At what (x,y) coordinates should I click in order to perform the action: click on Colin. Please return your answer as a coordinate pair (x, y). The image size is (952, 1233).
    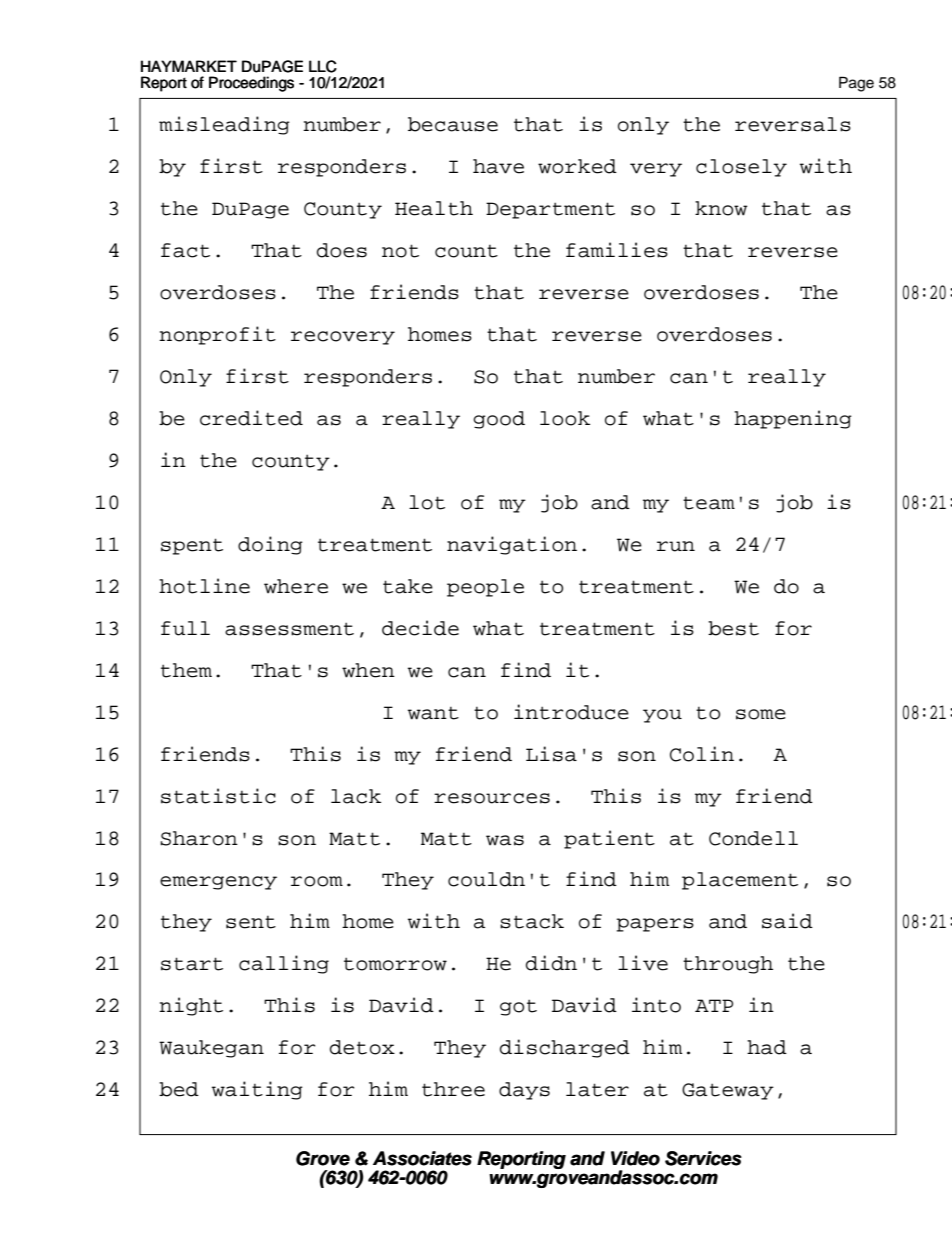
    Looking at the image, I should click on (702, 754).
